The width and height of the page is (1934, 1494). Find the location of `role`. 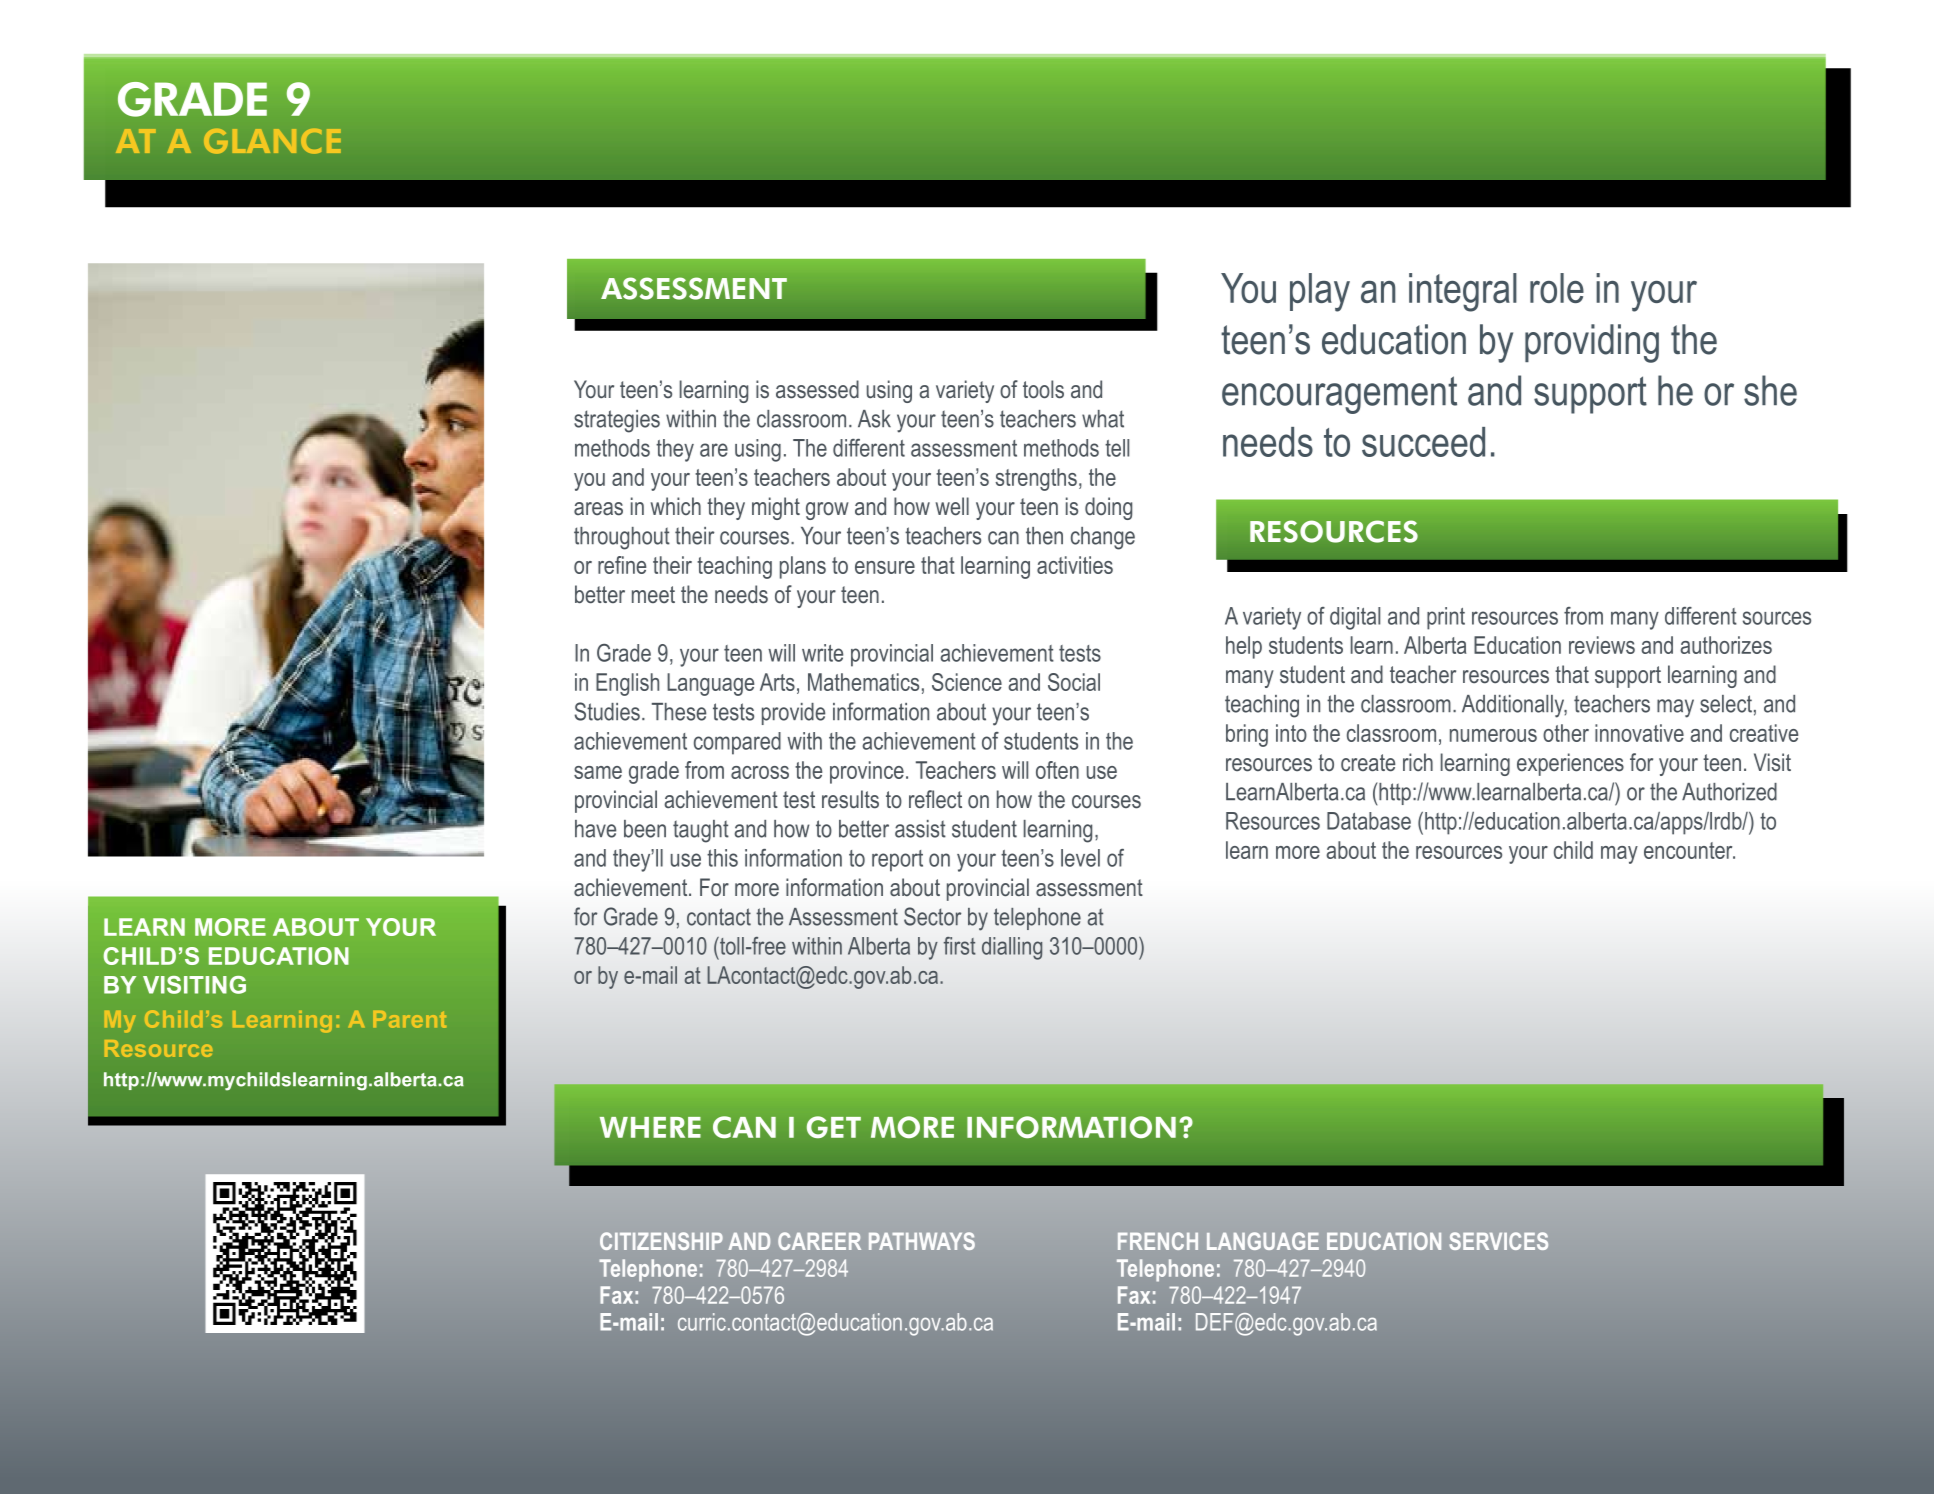

role is located at coordinates (1557, 288).
